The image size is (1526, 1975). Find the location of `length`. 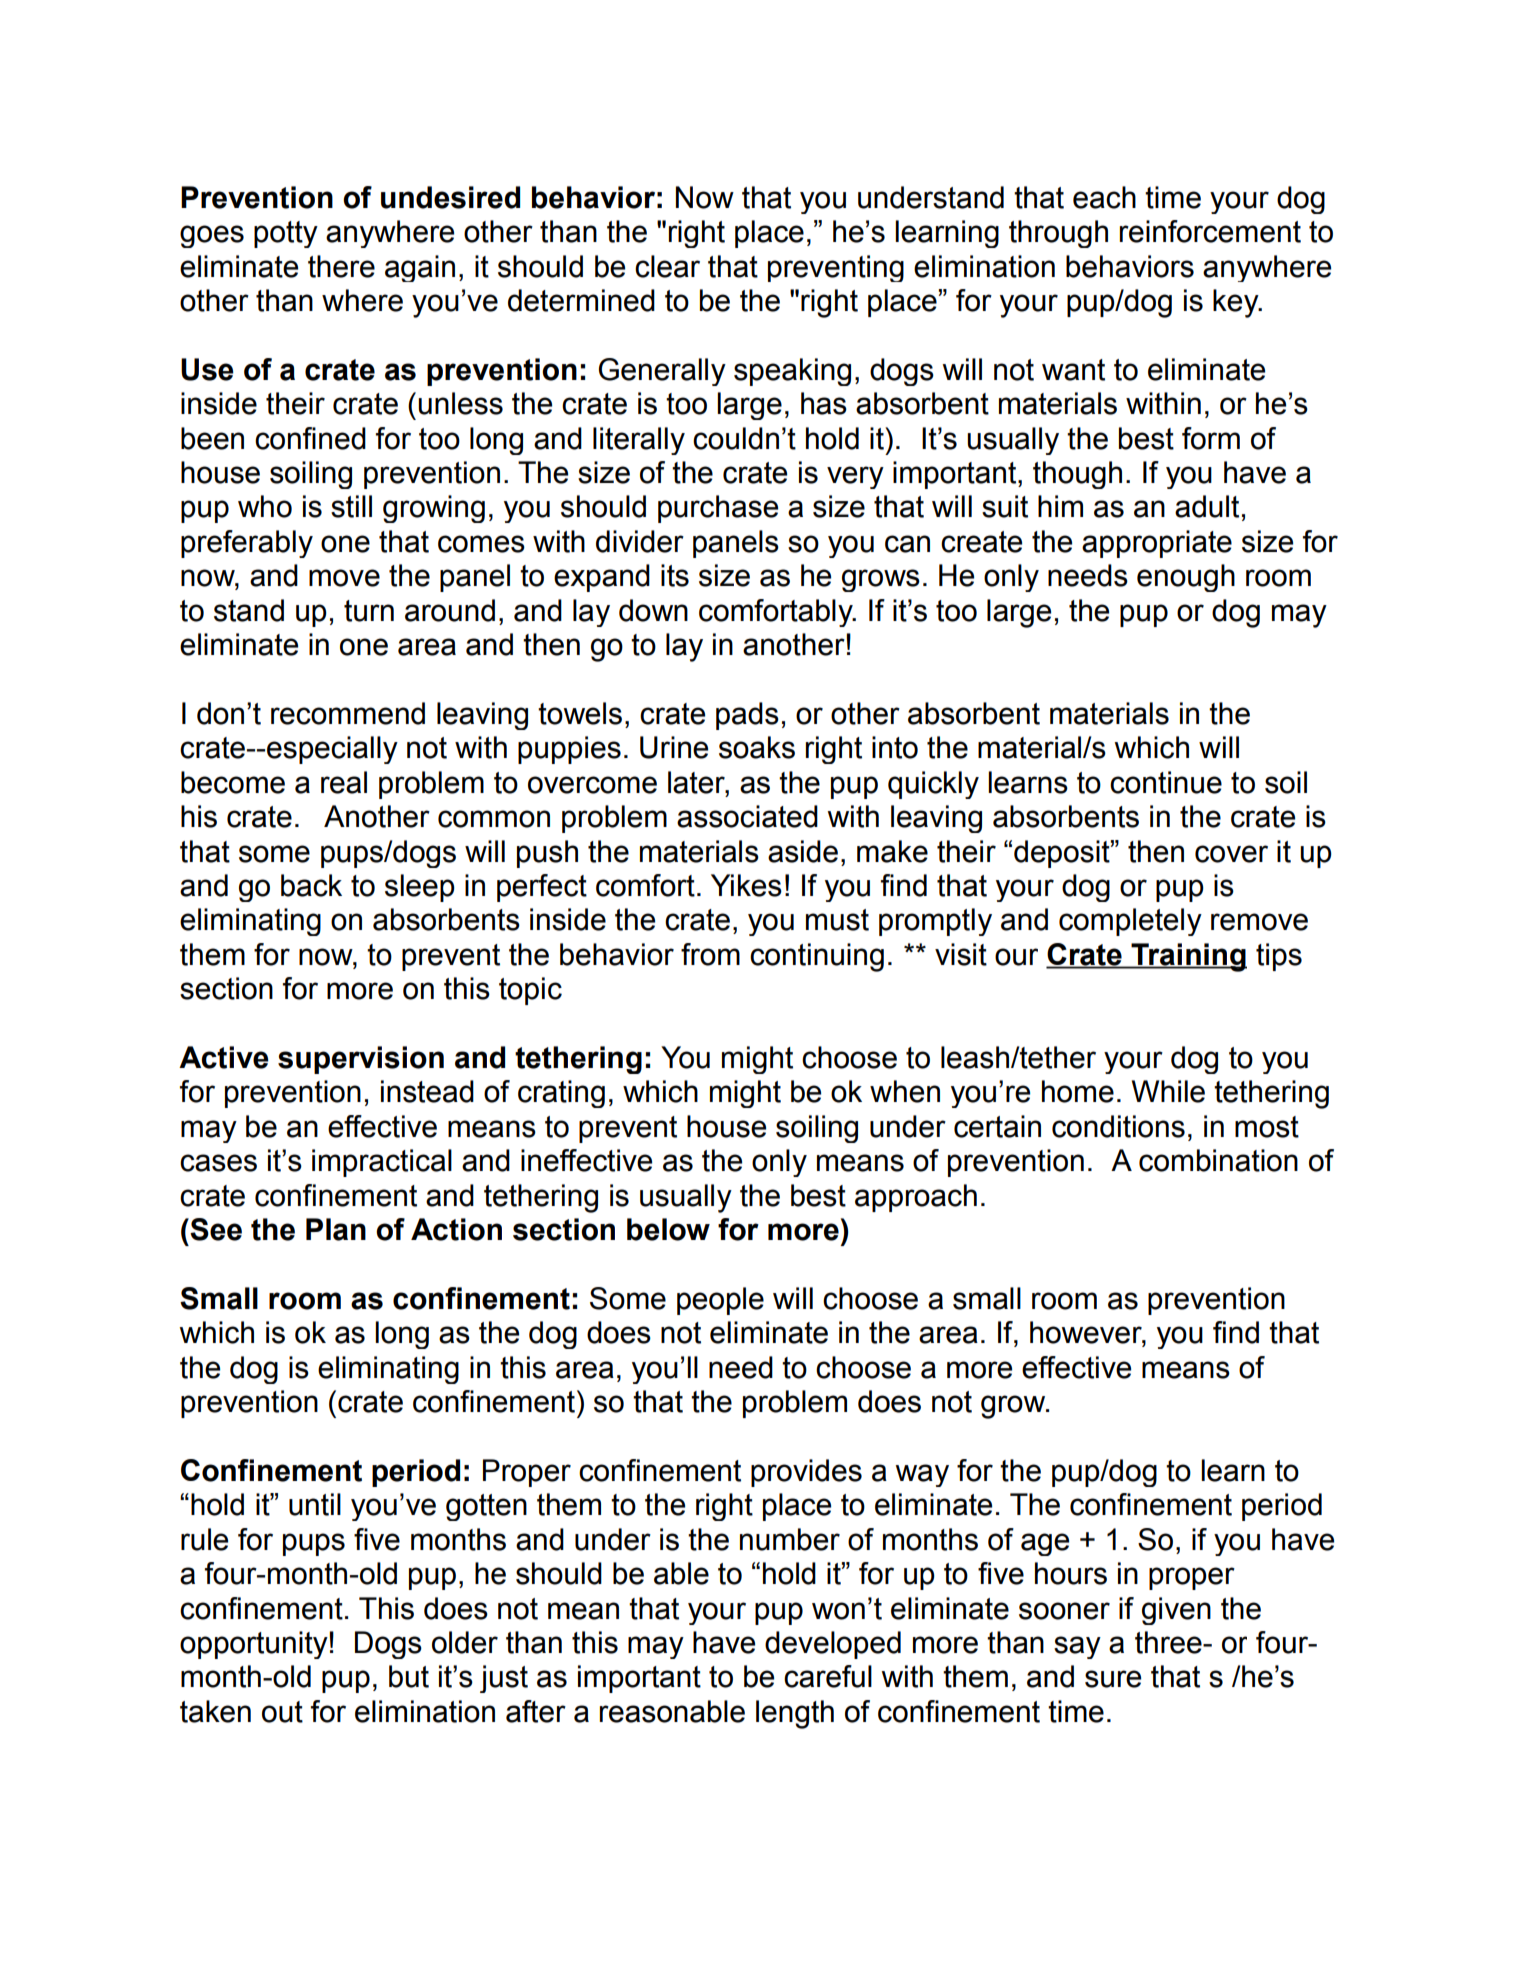

length is located at coordinates (795, 1714).
